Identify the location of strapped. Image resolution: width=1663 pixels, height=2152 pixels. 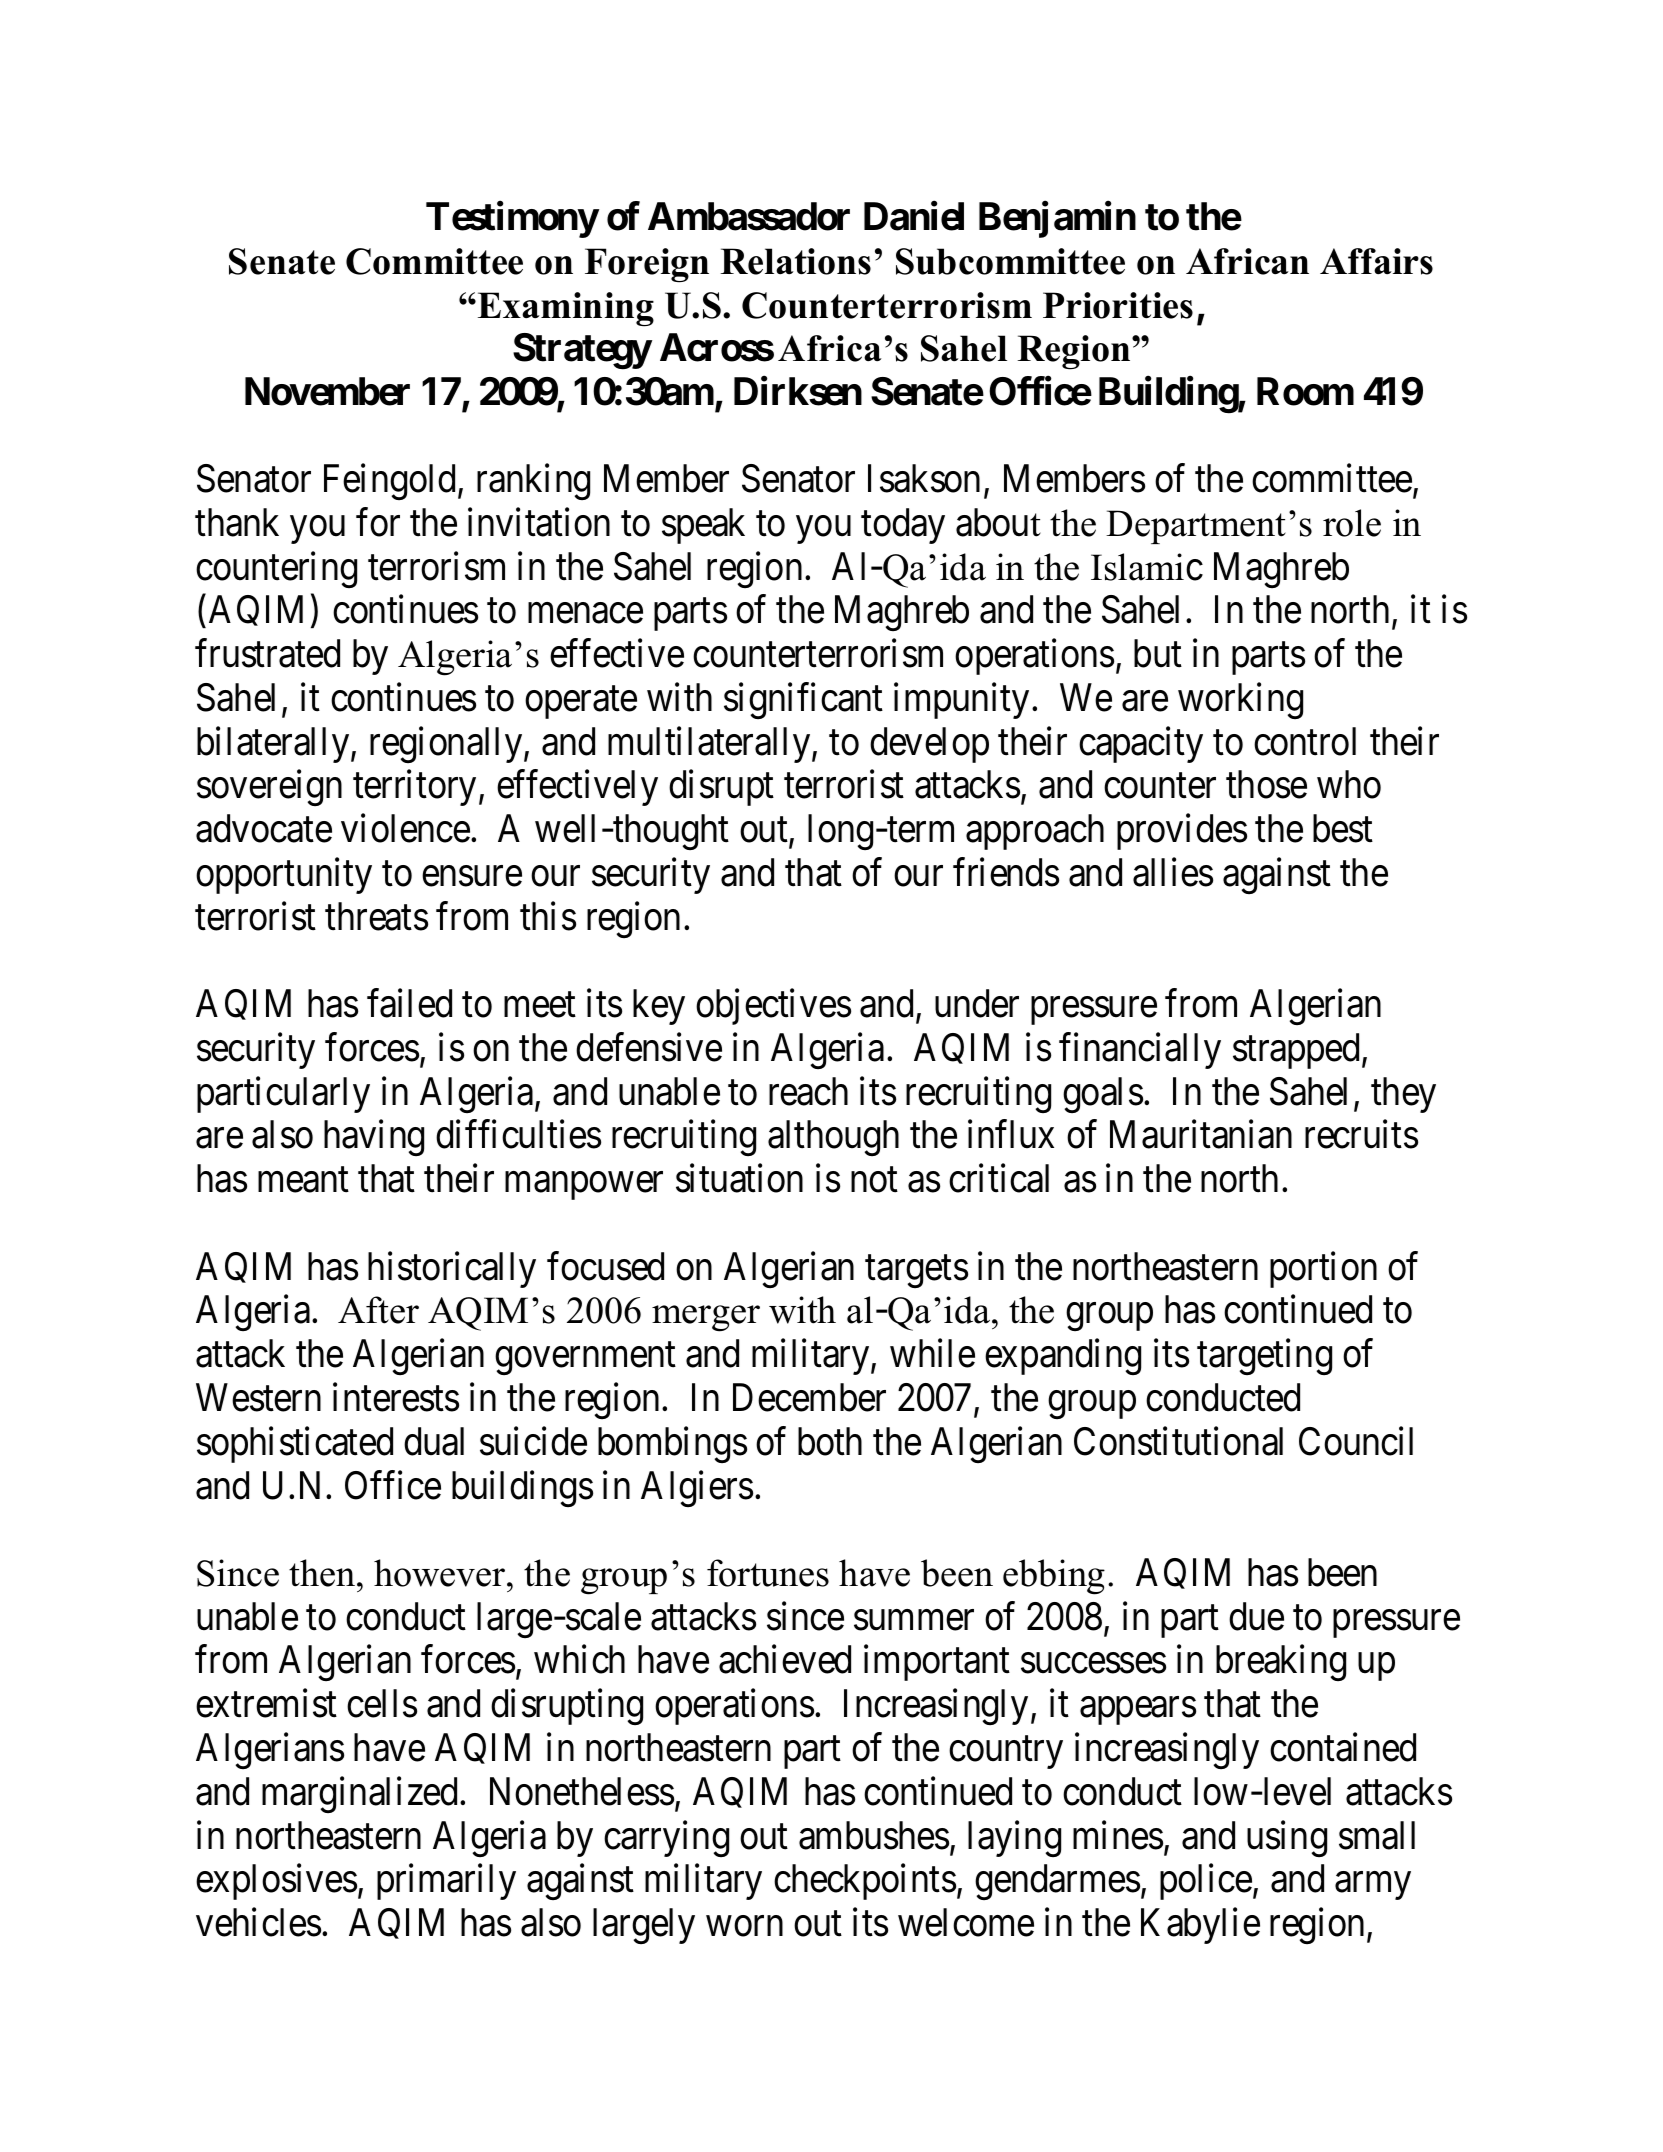
(1296, 1051).
